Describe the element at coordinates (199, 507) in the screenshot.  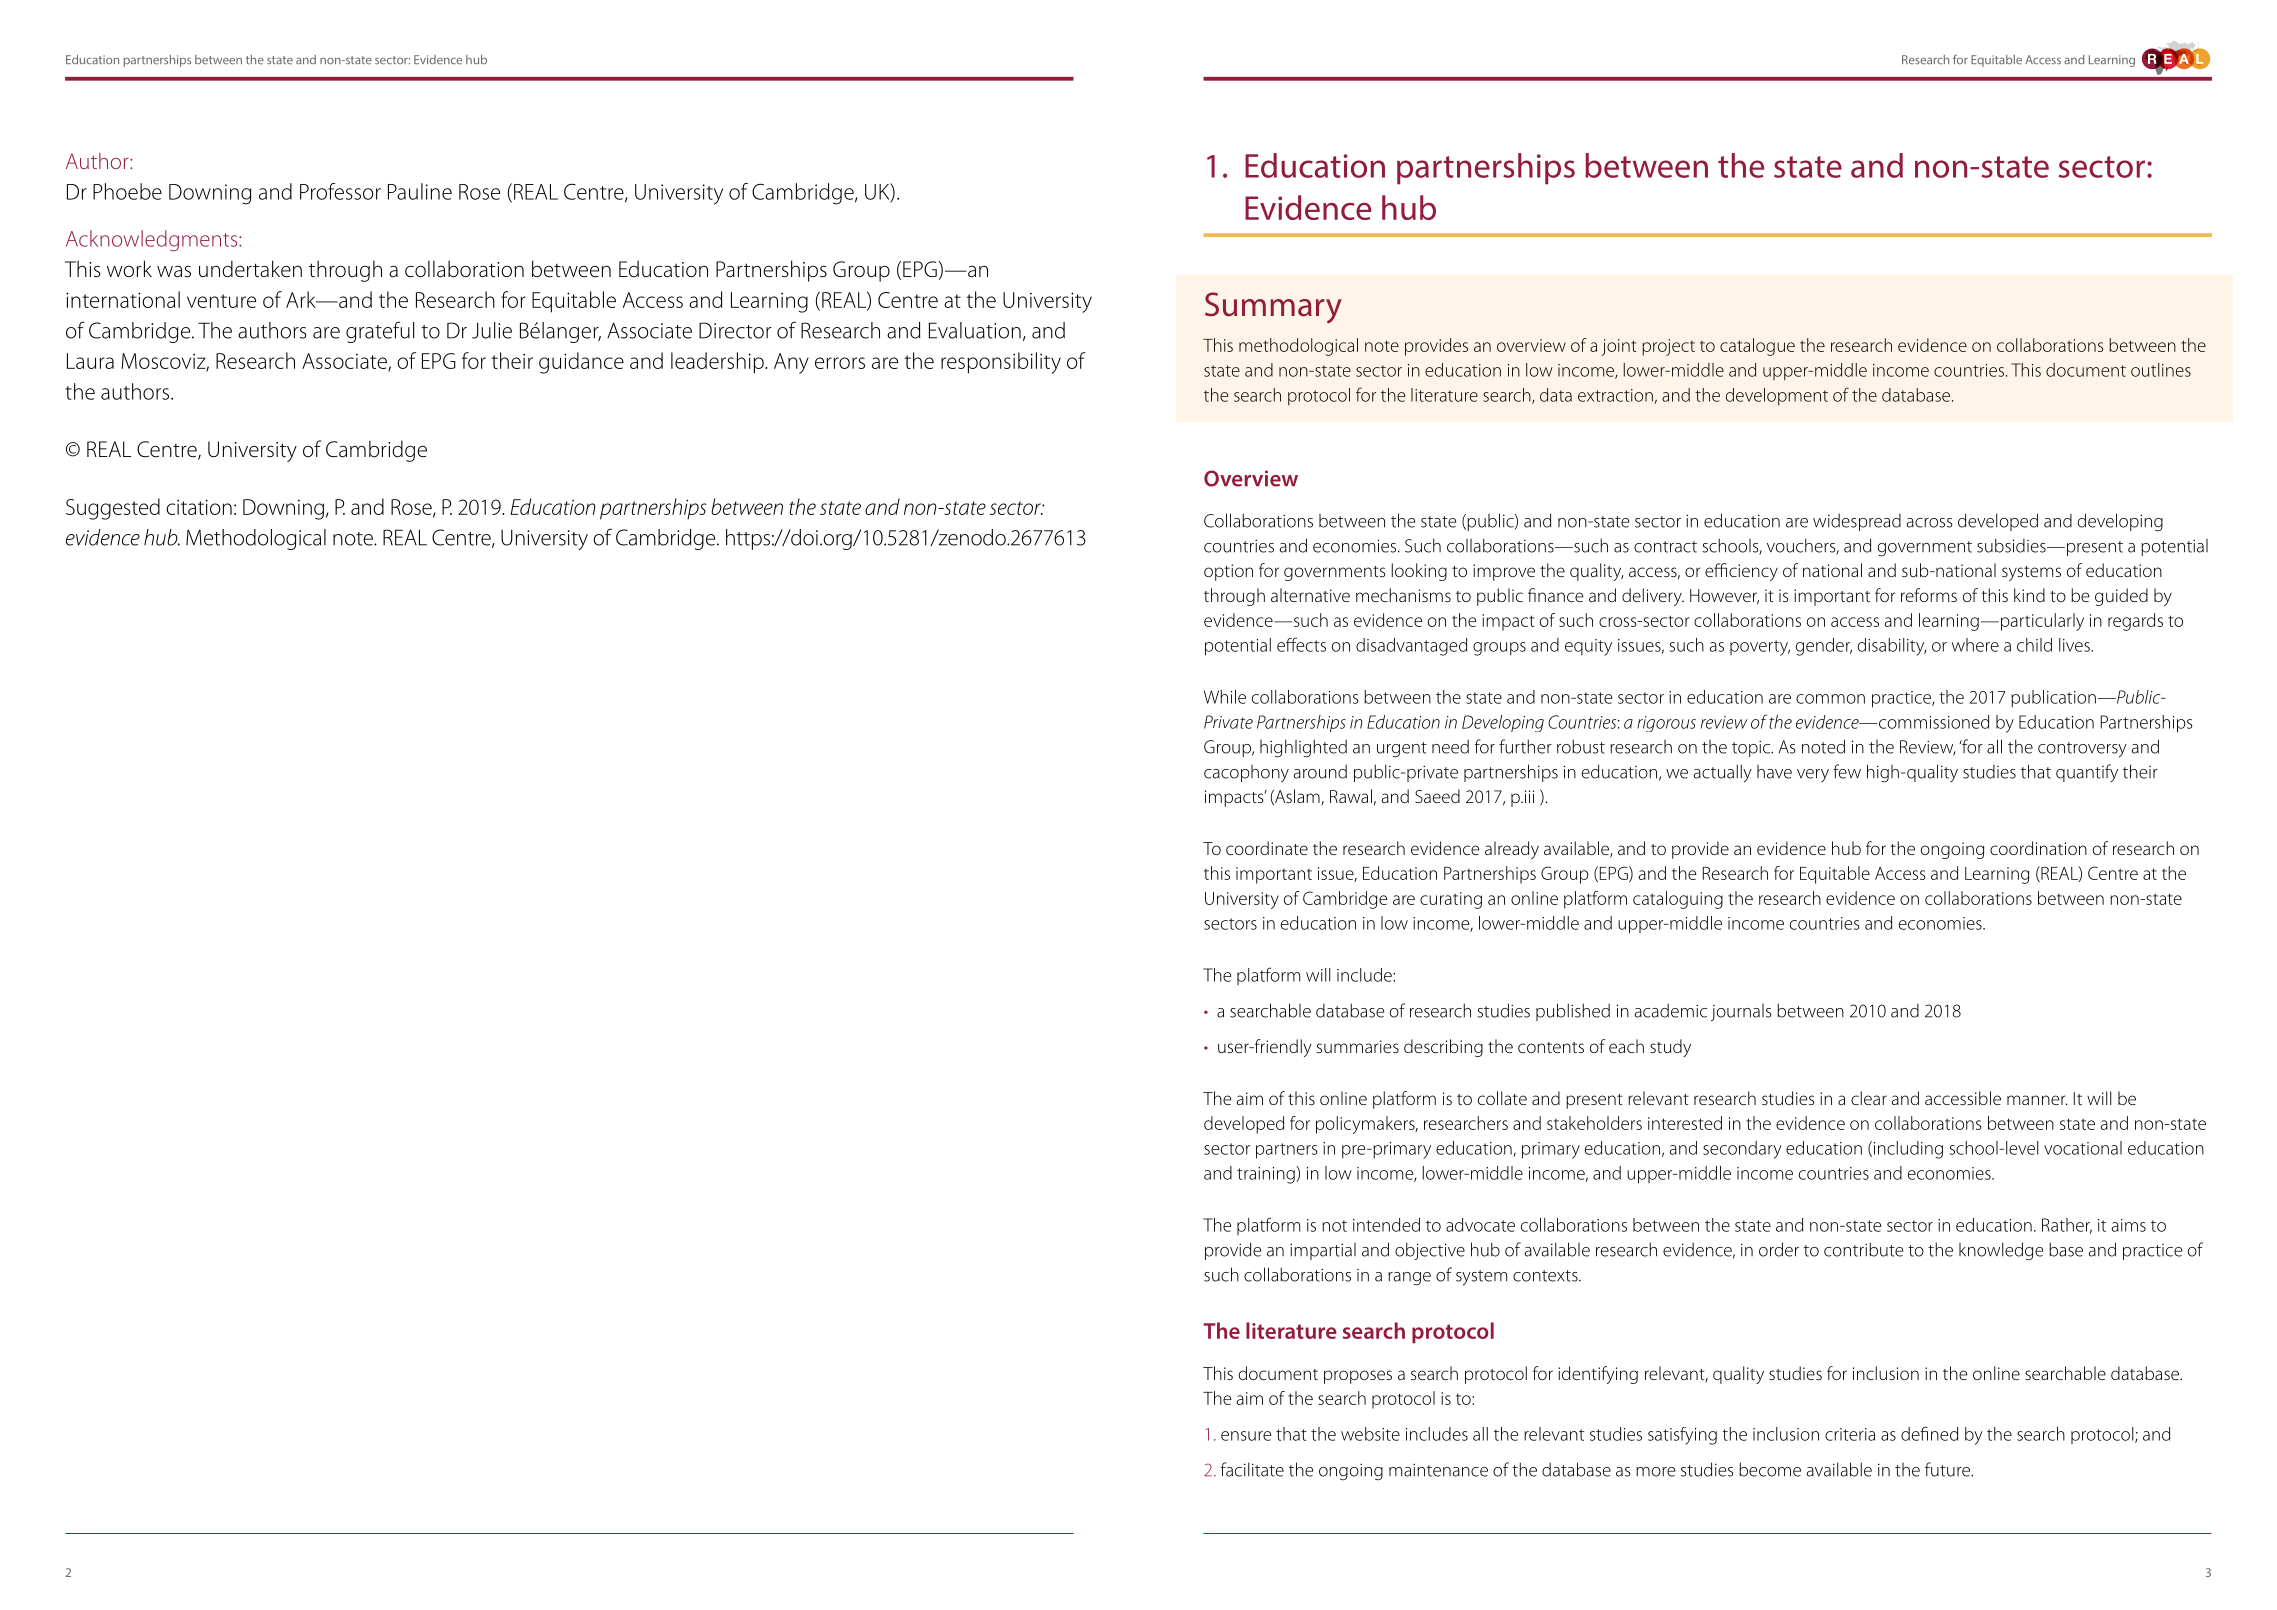
I see `citation` at that location.
